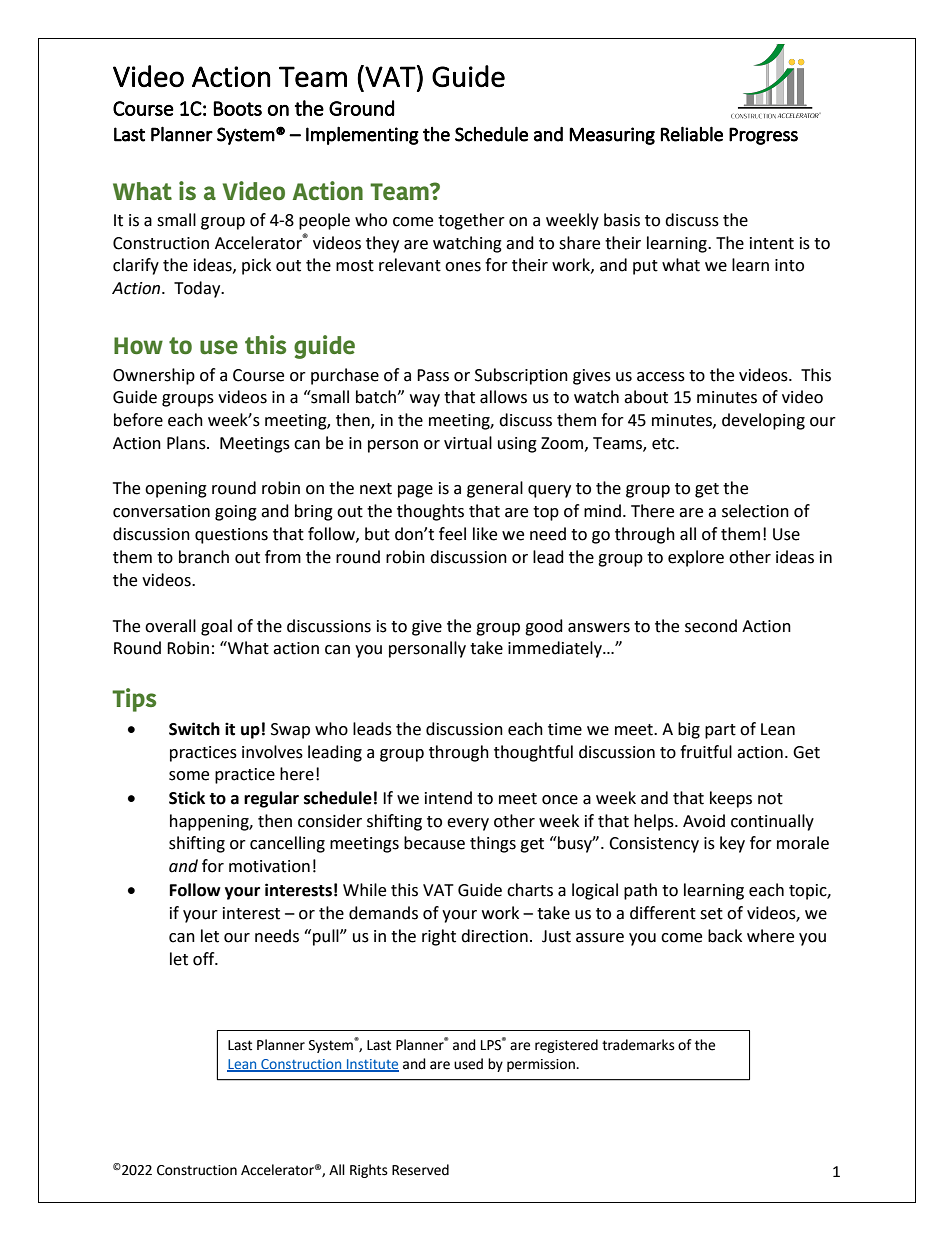  What do you see at coordinates (176, 490) in the screenshot?
I see `opening` at bounding box center [176, 490].
